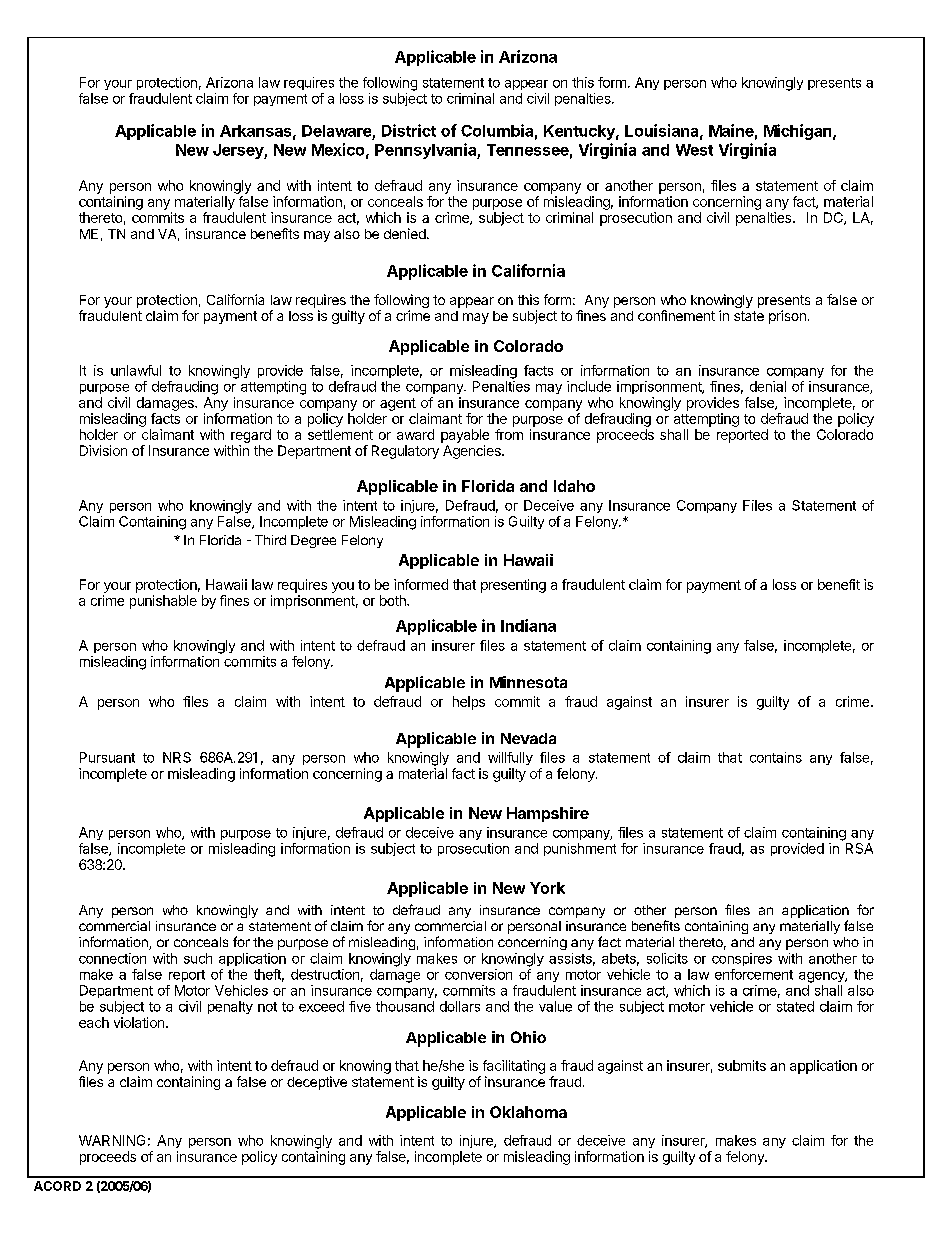 The width and height of the screenshot is (952, 1233). Describe the element at coordinates (112, 1140) in the screenshot. I see `WARNING` at that location.
